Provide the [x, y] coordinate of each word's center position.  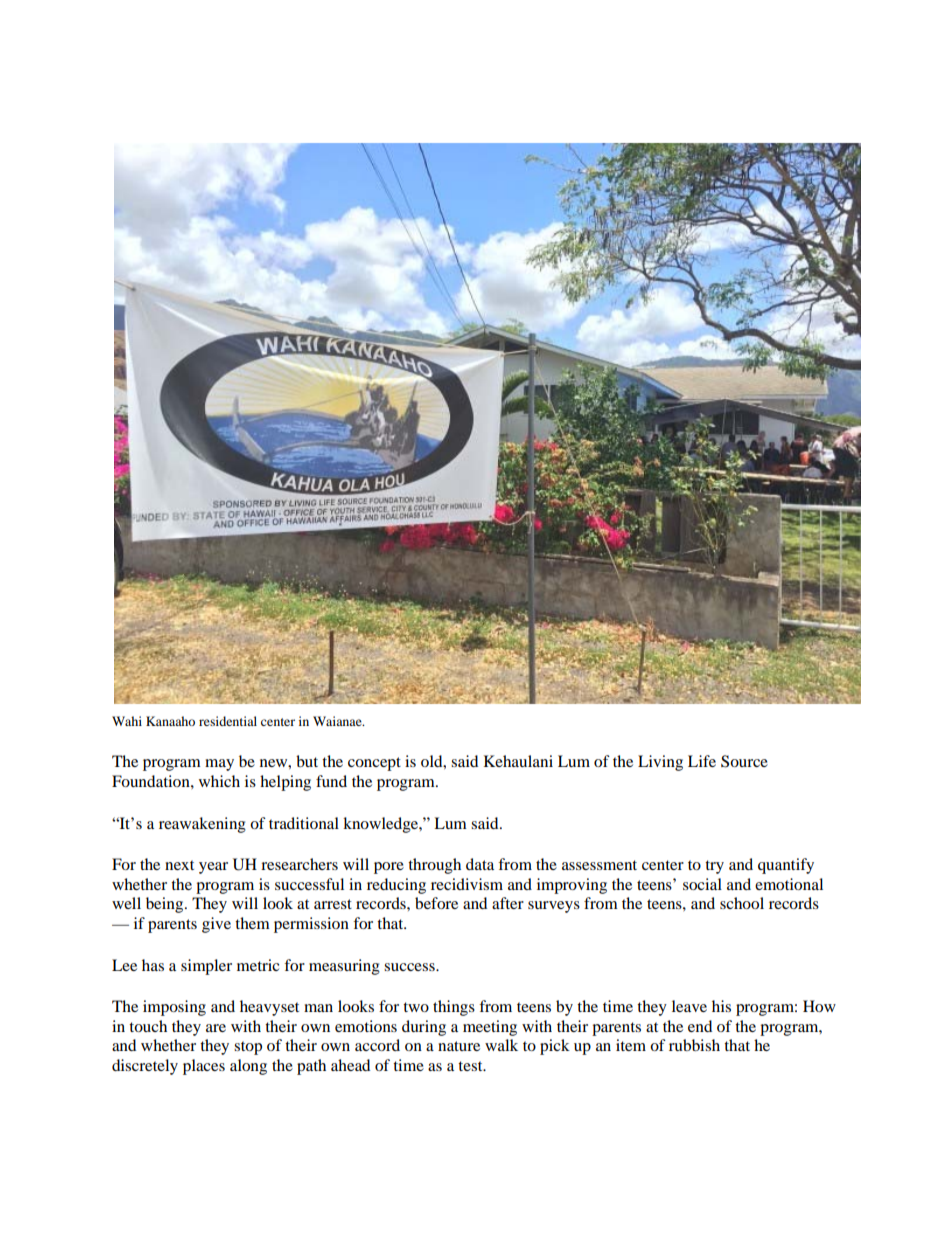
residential [228, 721]
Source [744, 761]
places [204, 1067]
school [742, 903]
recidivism [467, 884]
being [166, 905]
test [471, 1066]
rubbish [694, 1045]
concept [374, 764]
